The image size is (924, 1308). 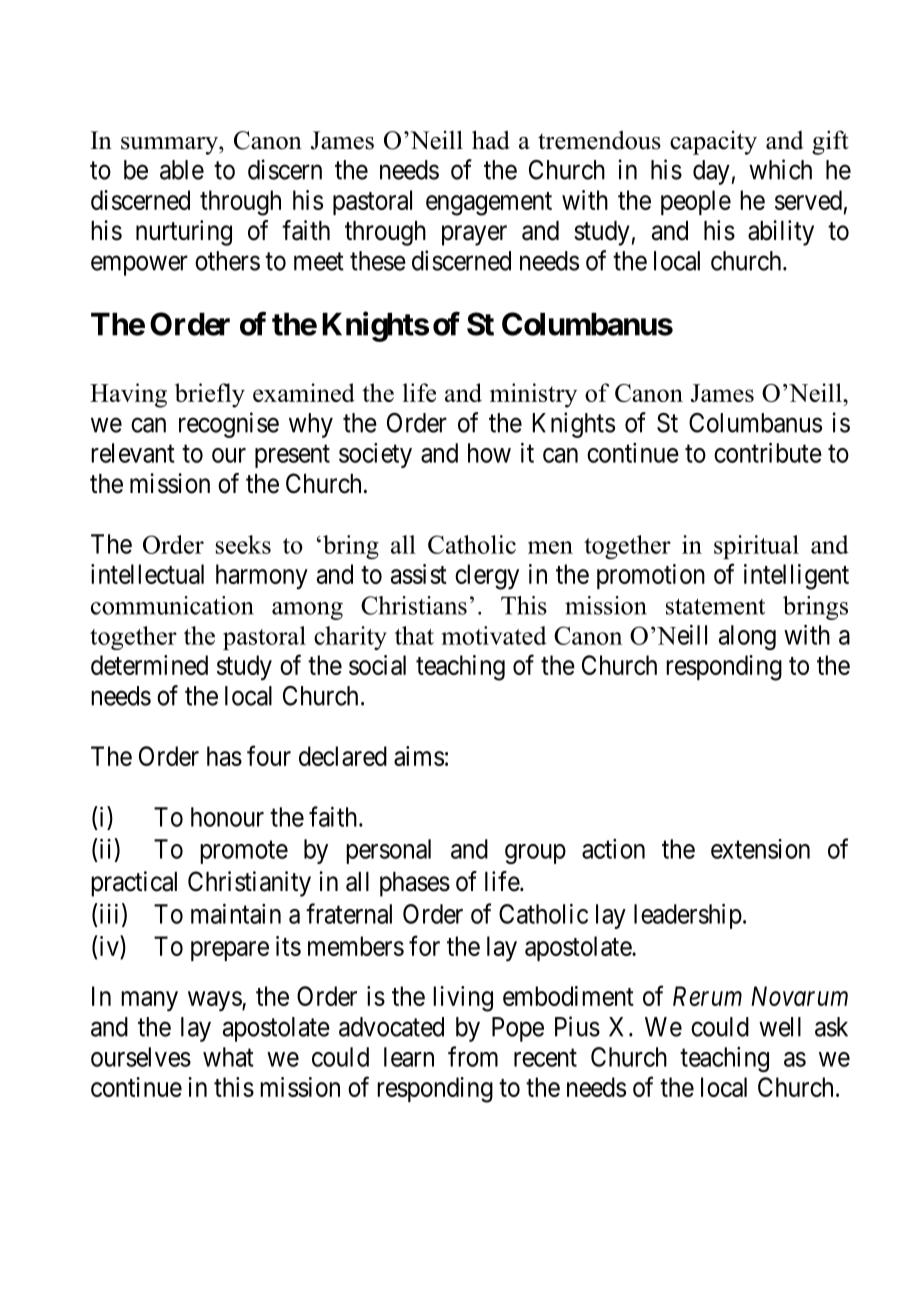 I want to click on communication, so click(x=172, y=605).
